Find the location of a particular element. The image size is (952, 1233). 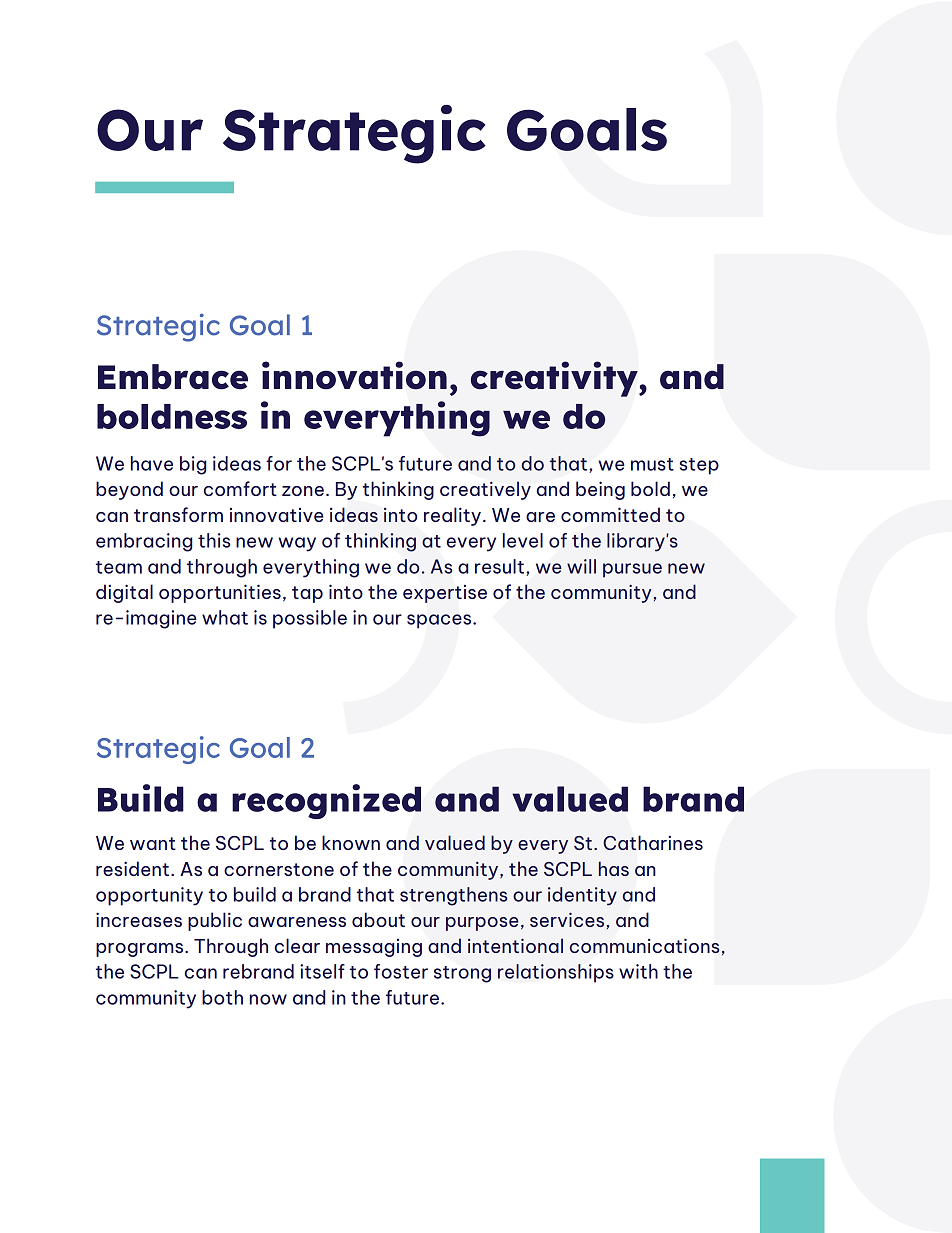

innovation is located at coordinates (354, 375).
